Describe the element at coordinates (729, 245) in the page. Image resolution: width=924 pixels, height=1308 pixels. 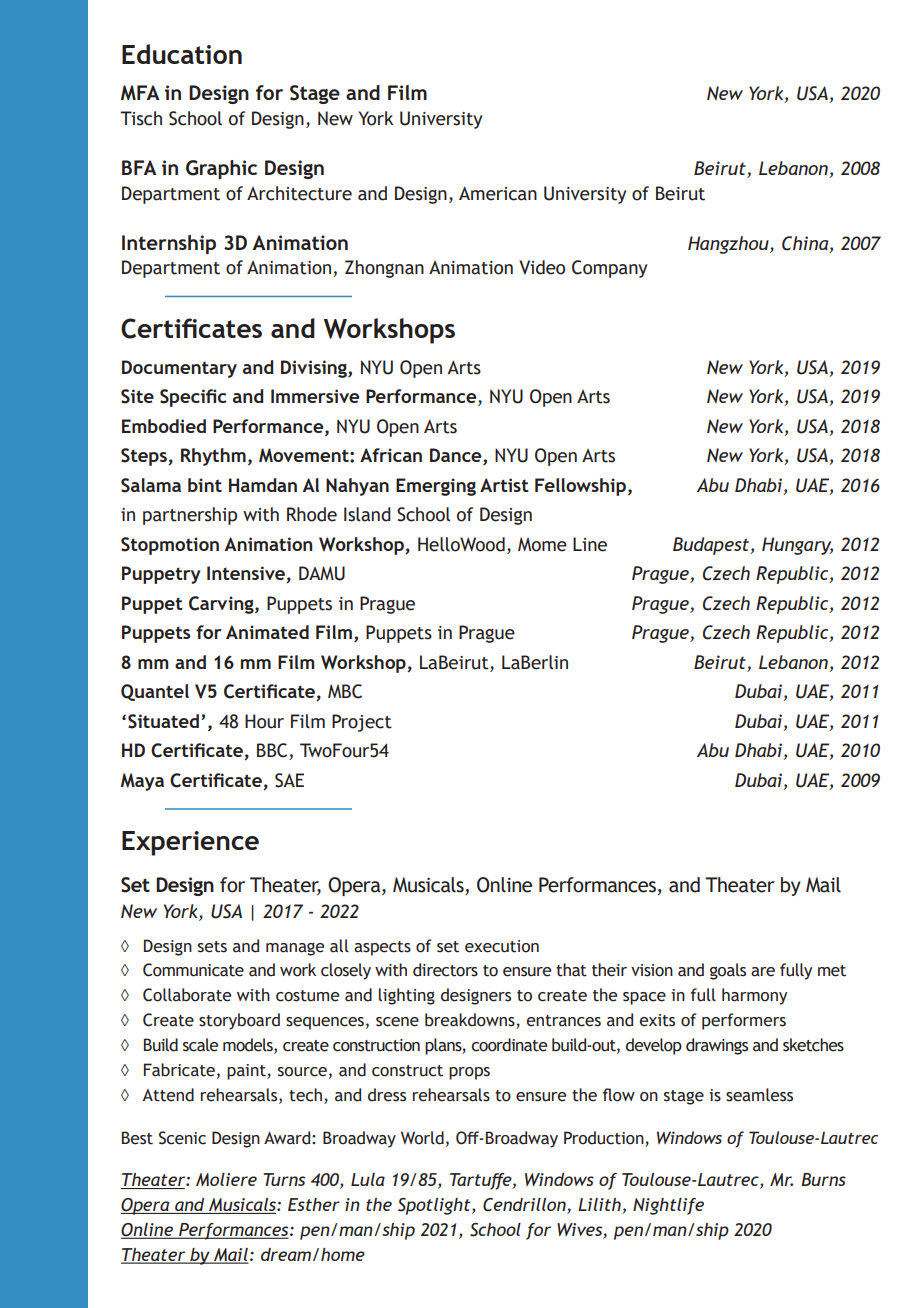
I see `Hangzhou` at that location.
